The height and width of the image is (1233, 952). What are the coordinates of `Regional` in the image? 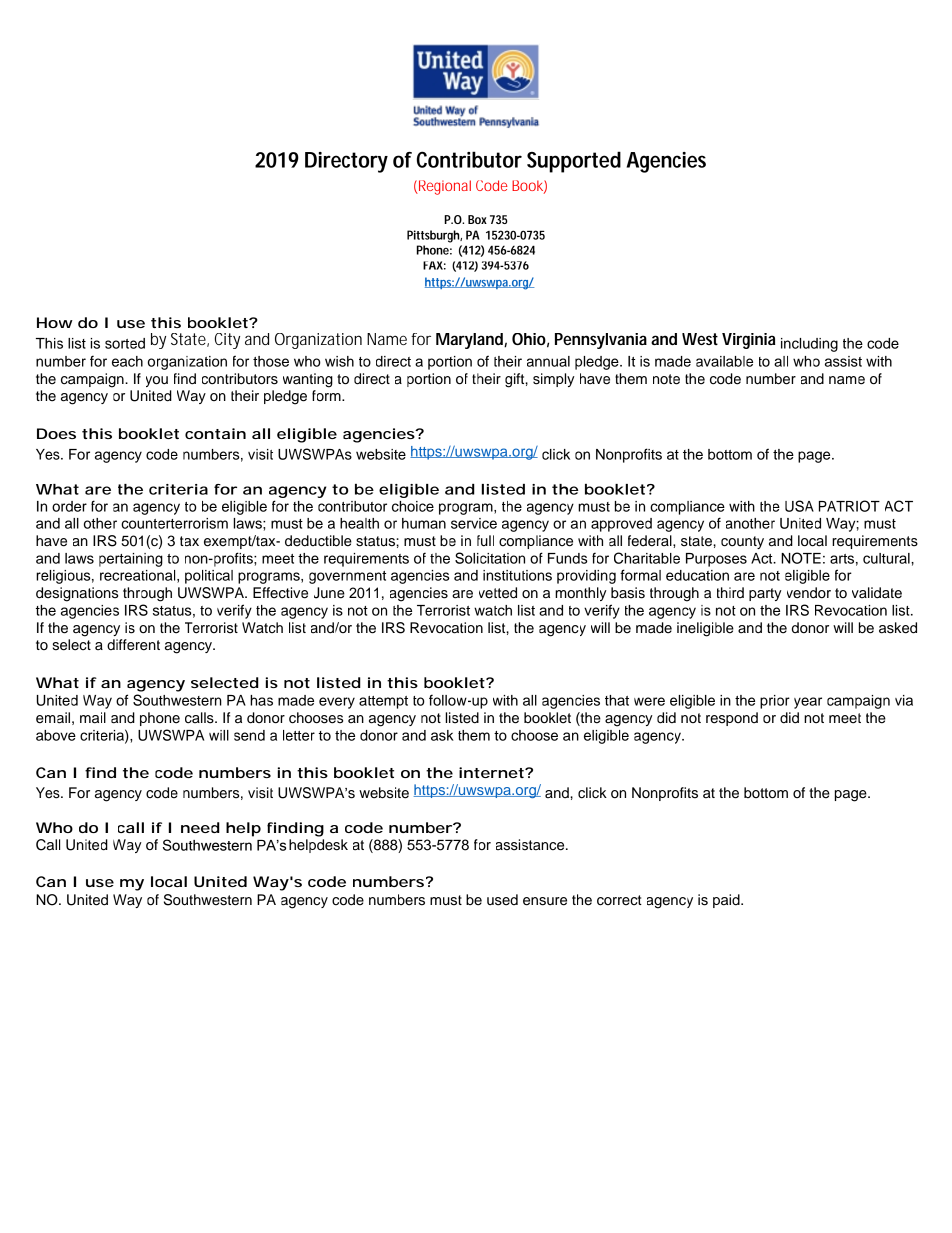 It's located at (444, 187).
